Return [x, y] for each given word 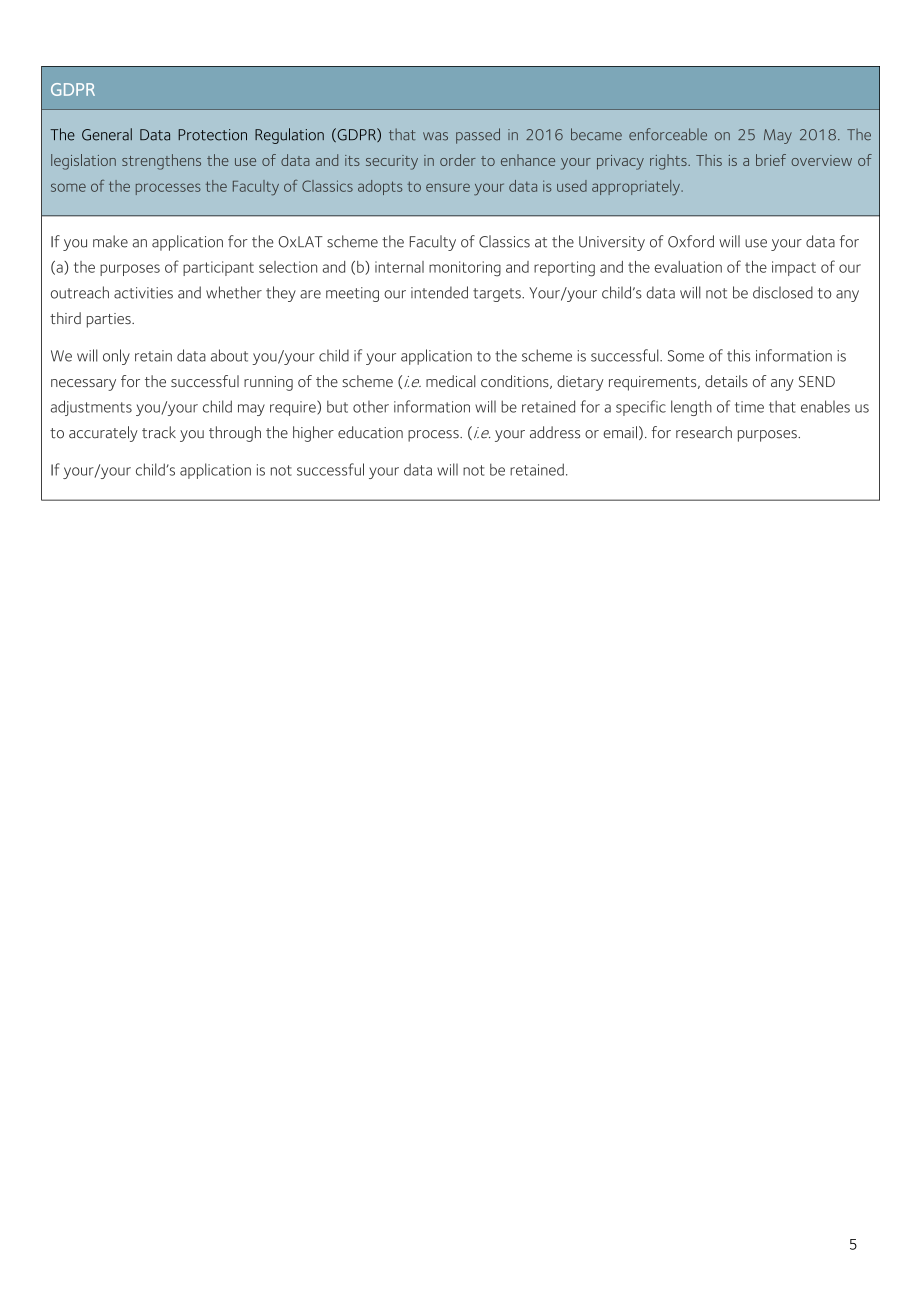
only [116, 357]
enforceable [668, 134]
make [110, 241]
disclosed [783, 292]
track [159, 432]
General [107, 134]
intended [439, 292]
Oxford [691, 241]
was [435, 136]
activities [143, 293]
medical [451, 381]
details [726, 381]
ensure [448, 187]
